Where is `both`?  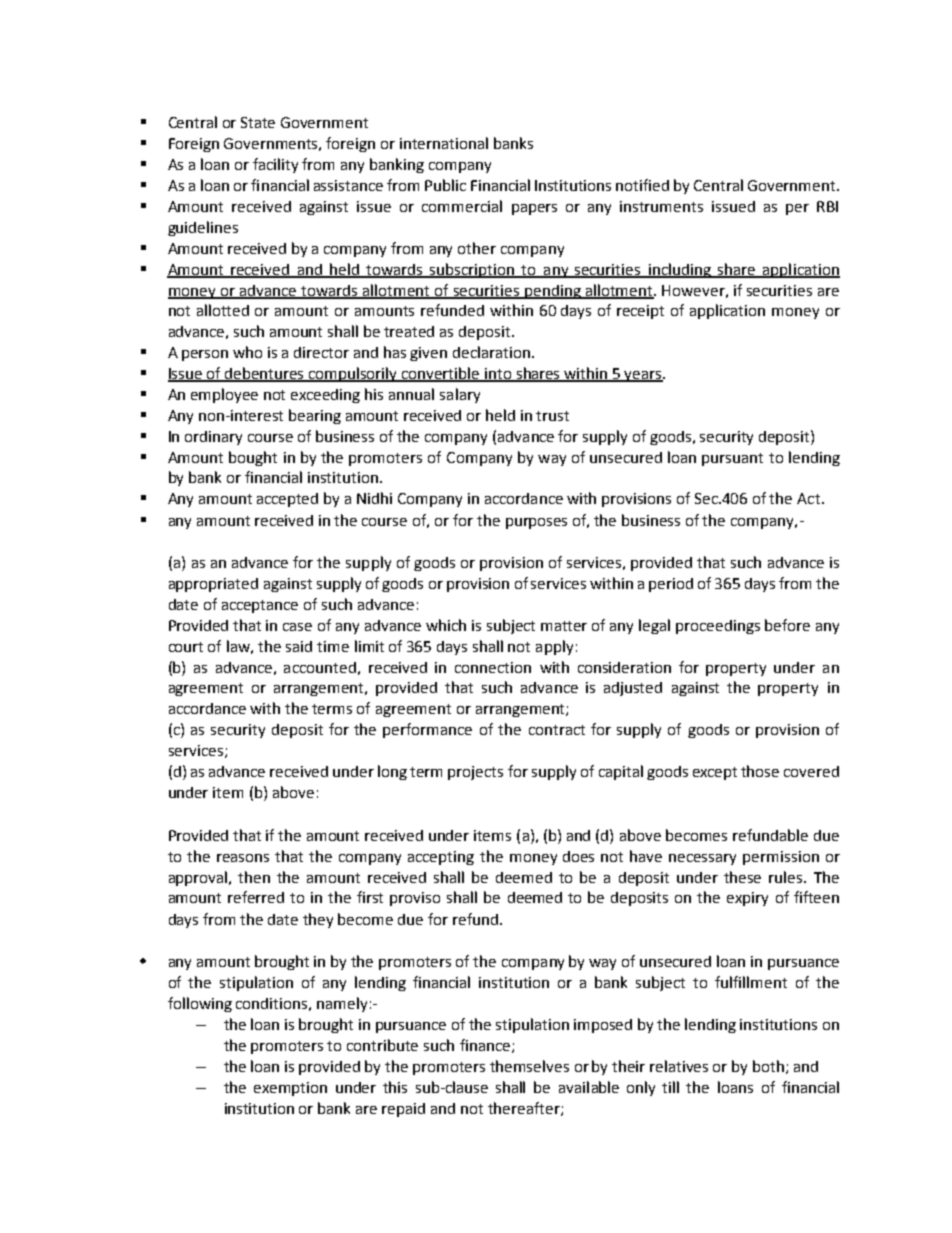
both is located at coordinates (768, 1066).
